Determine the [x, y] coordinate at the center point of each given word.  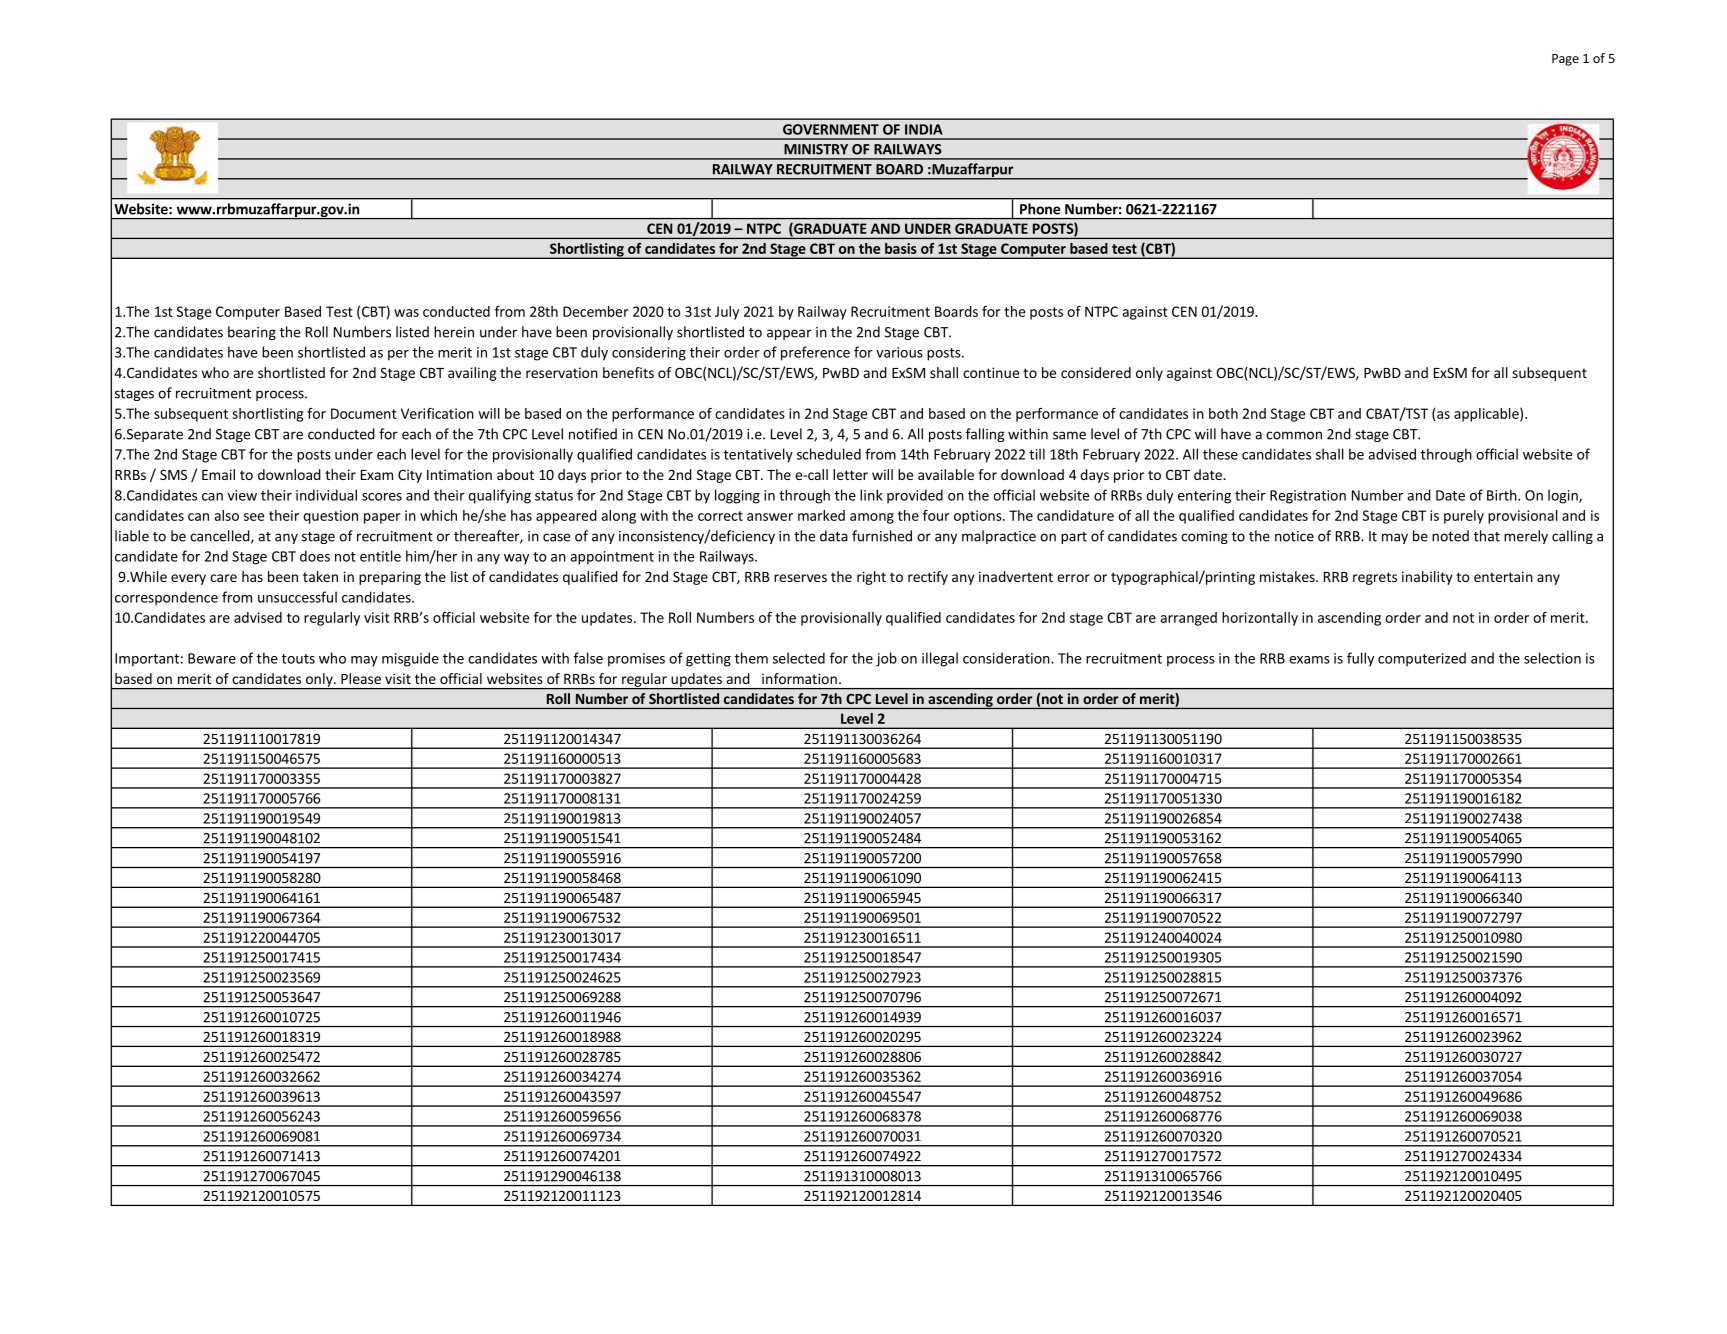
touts [298, 659]
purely [1464, 517]
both [1223, 413]
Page [1565, 60]
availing [472, 374]
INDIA [924, 129]
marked [821, 515]
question [330, 517]
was [406, 313]
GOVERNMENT [831, 129]
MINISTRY [816, 149]
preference [815, 353]
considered [1096, 372]
